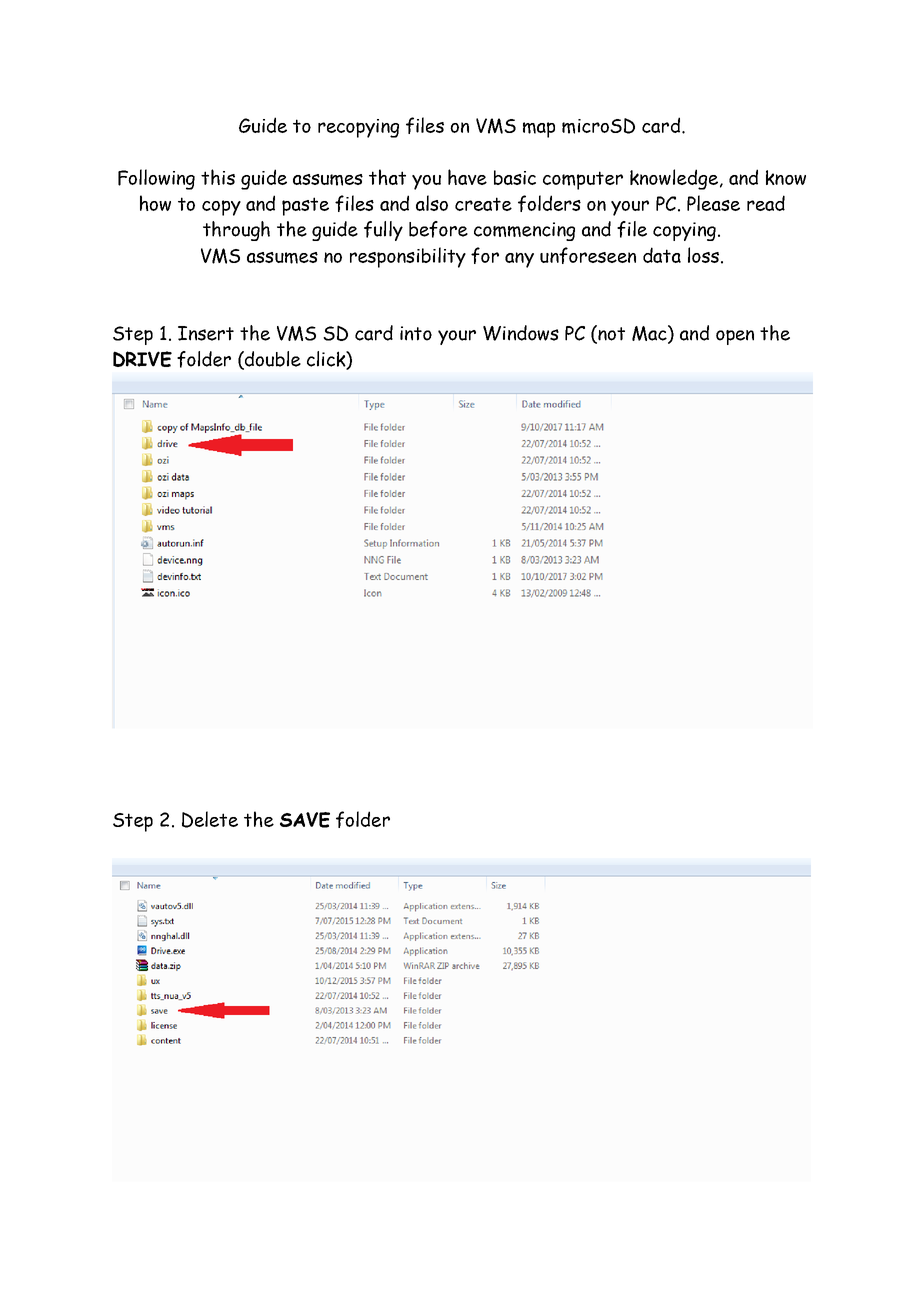  Describe the element at coordinates (735, 337) in the image. I see `open` at that location.
